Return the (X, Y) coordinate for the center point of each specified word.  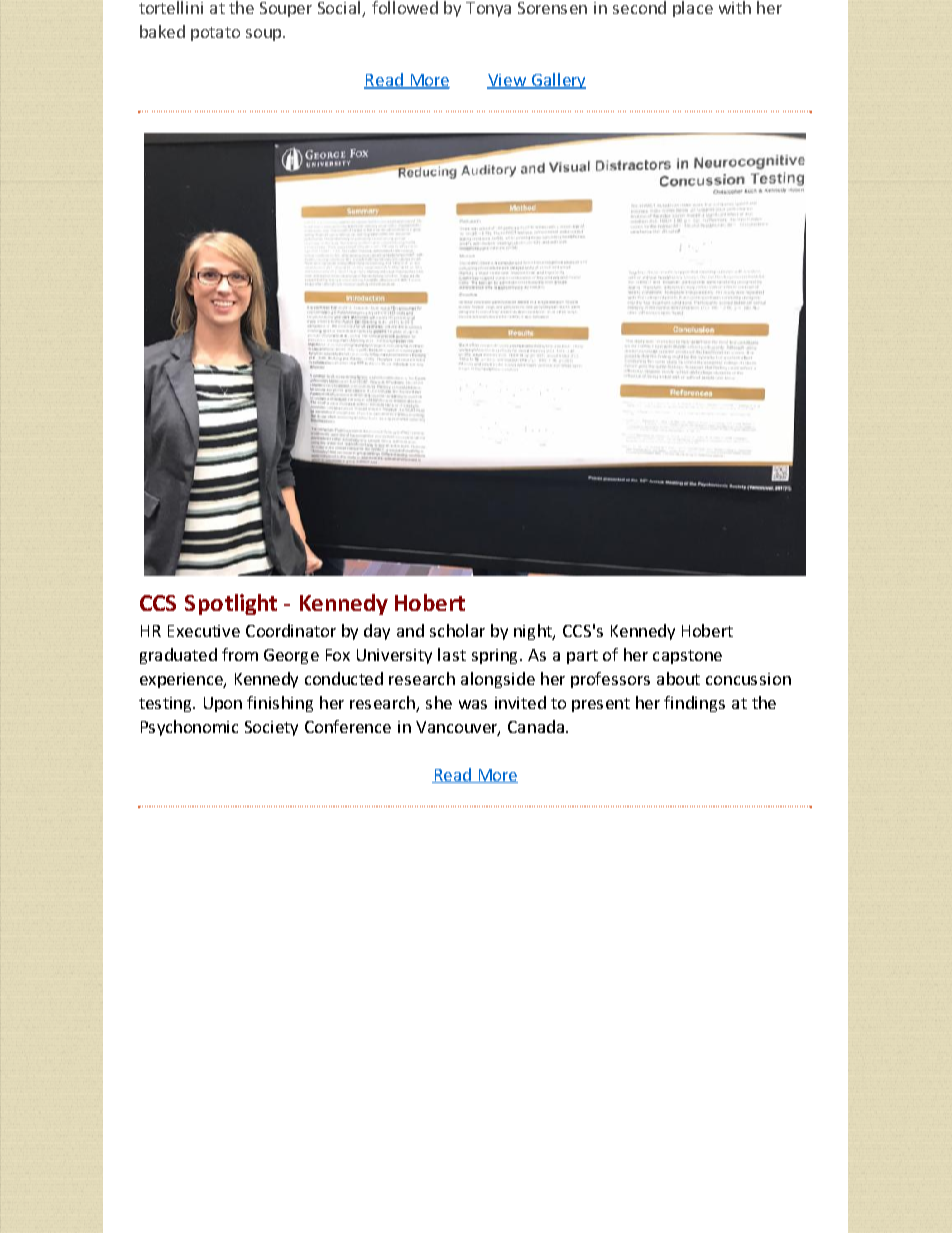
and (410, 630)
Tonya (488, 9)
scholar (457, 630)
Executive (204, 631)
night (534, 632)
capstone (687, 657)
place (693, 9)
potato (215, 34)
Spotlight (231, 604)
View (507, 81)
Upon (223, 704)
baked (162, 31)
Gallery (557, 81)
